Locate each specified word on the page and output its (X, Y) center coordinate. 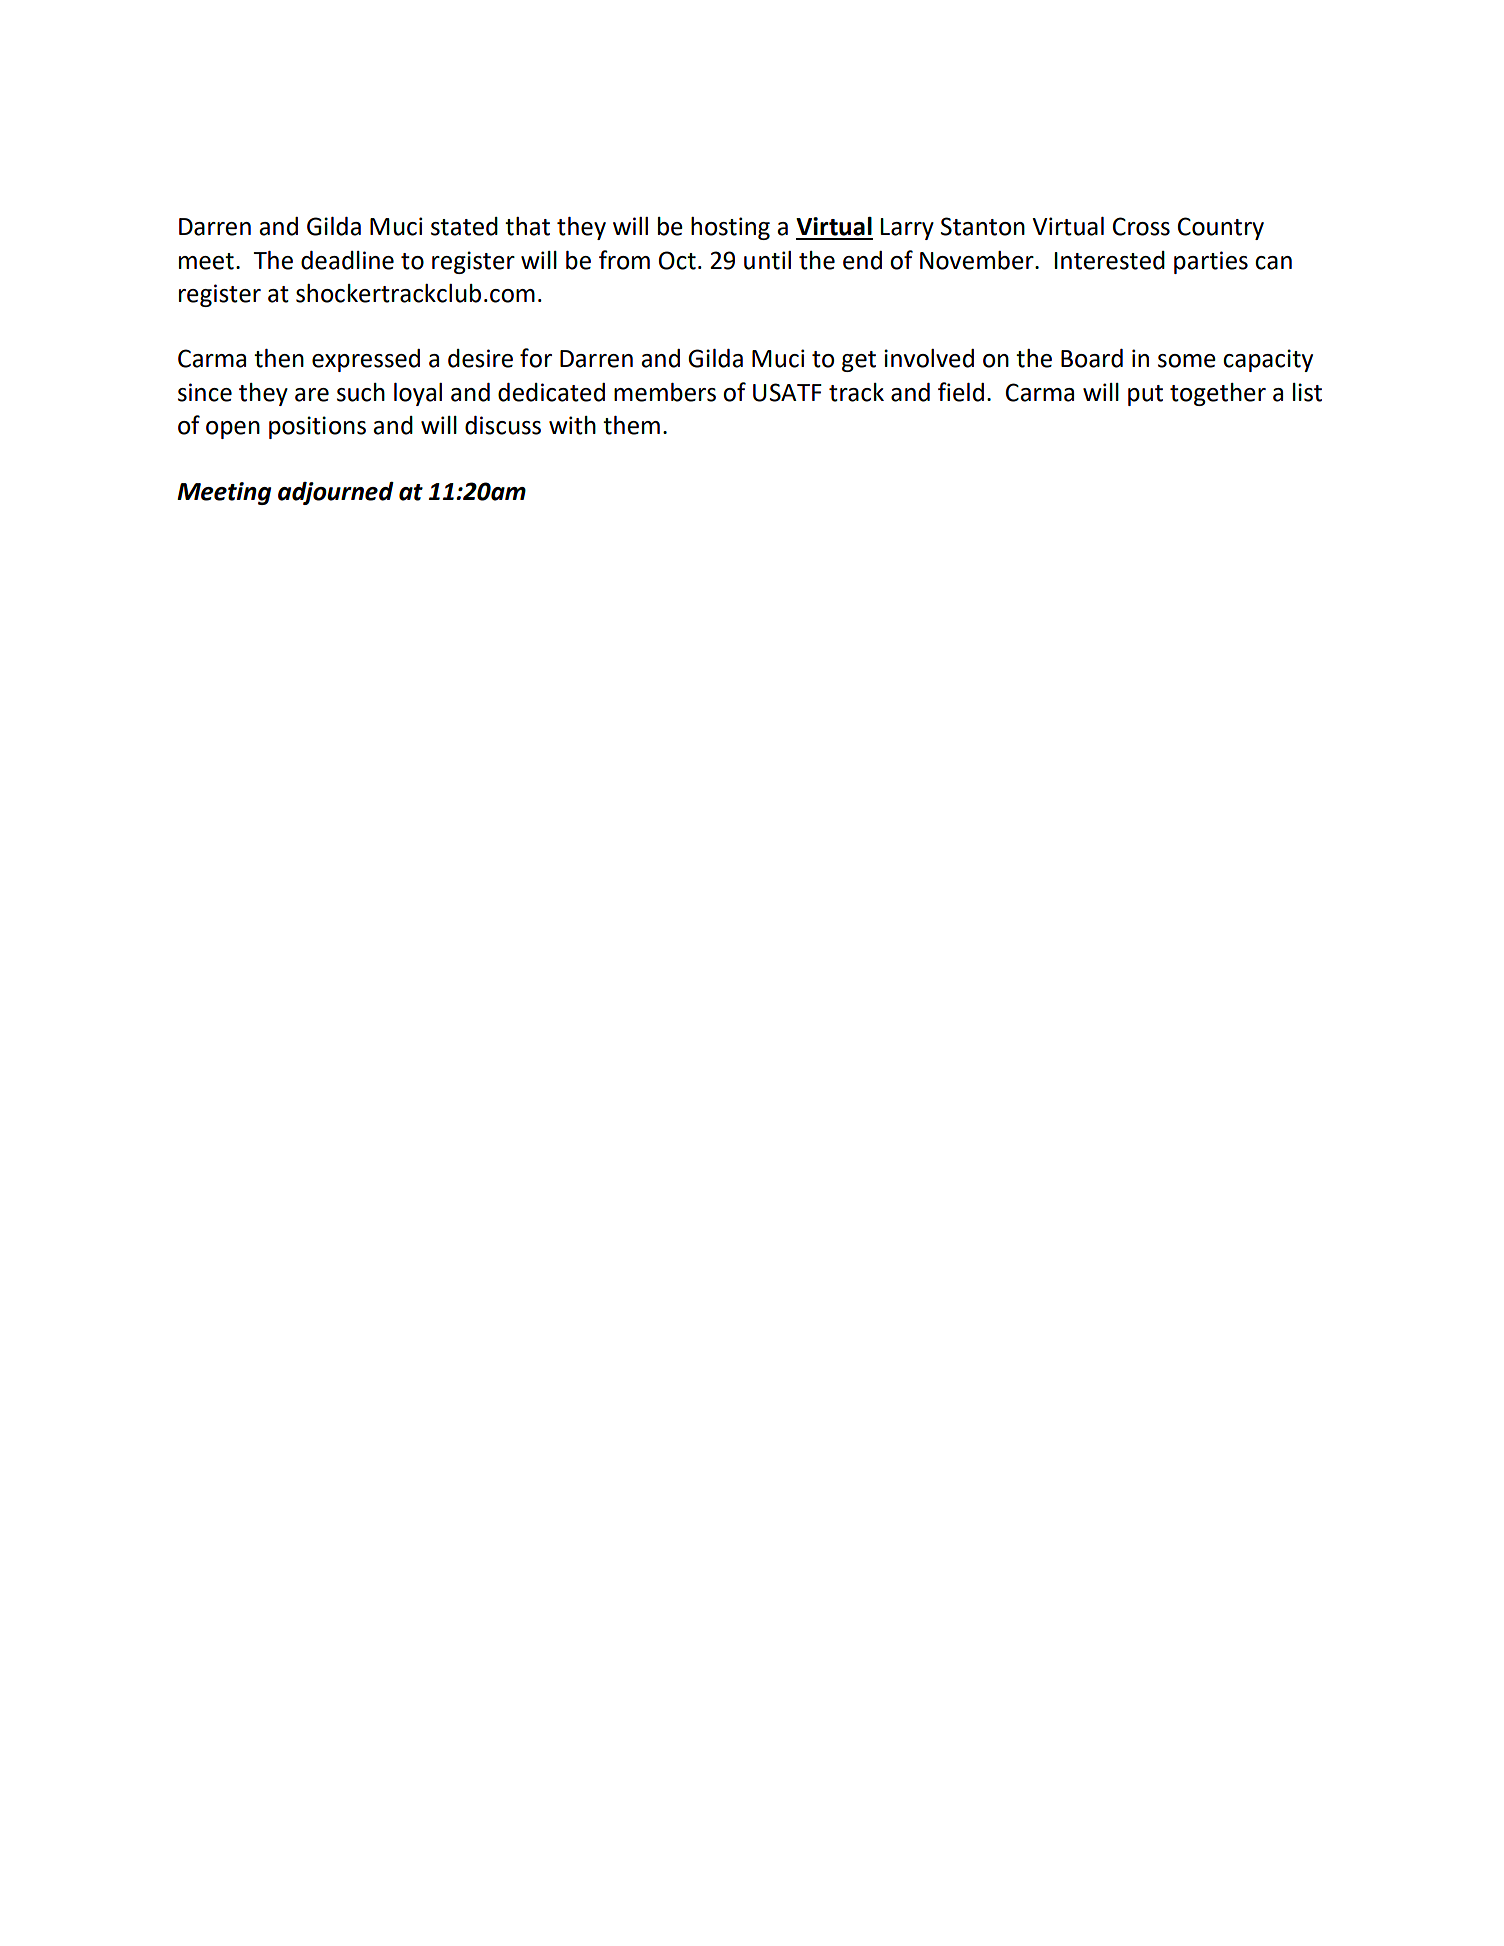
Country (1221, 228)
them (631, 425)
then (279, 358)
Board (1092, 358)
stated (464, 226)
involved (929, 358)
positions (317, 427)
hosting (730, 228)
